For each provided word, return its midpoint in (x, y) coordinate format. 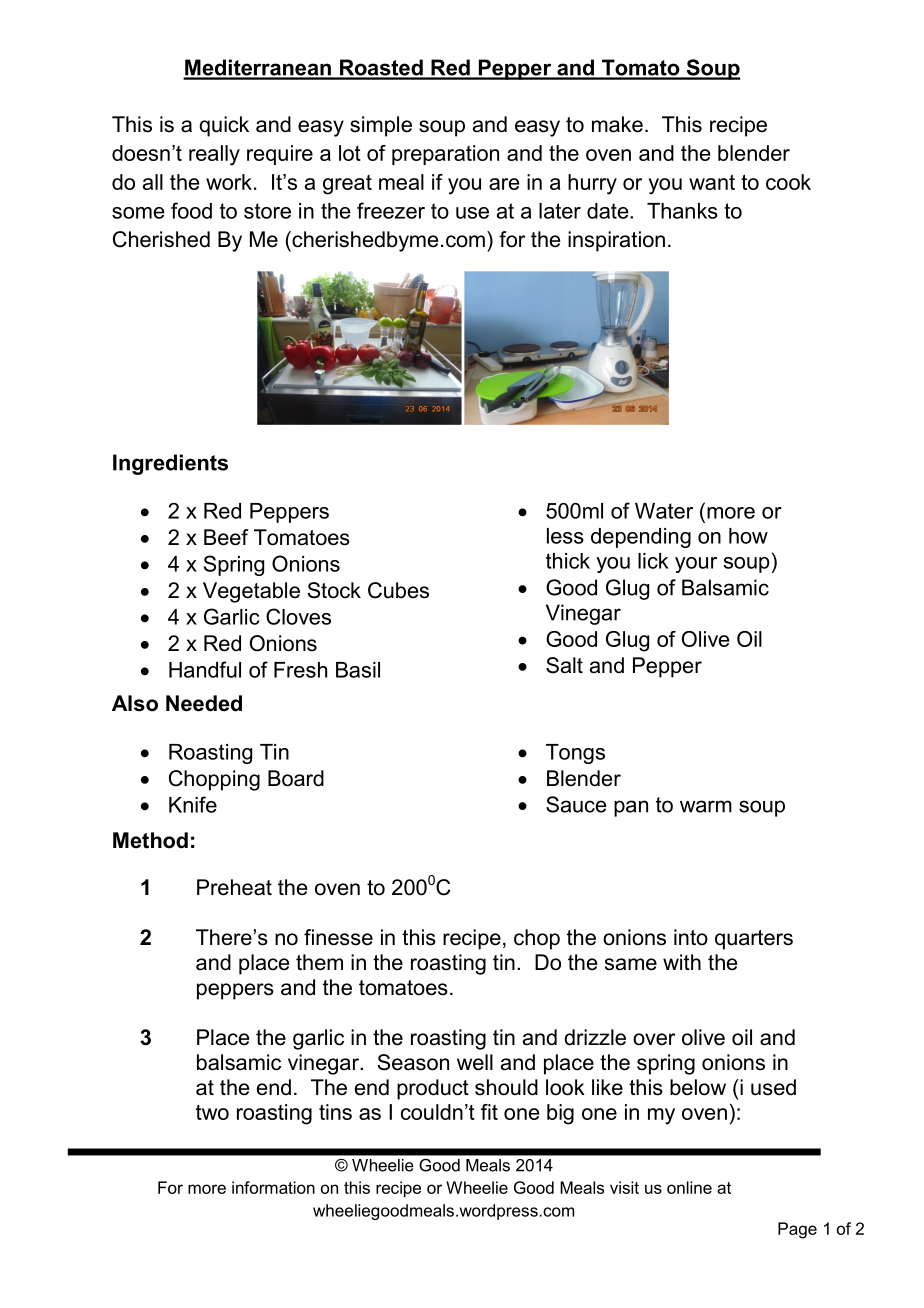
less (565, 536)
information (273, 1187)
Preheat (234, 887)
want (712, 182)
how (748, 536)
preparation (445, 155)
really (214, 155)
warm (706, 806)
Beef (226, 537)
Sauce (576, 804)
